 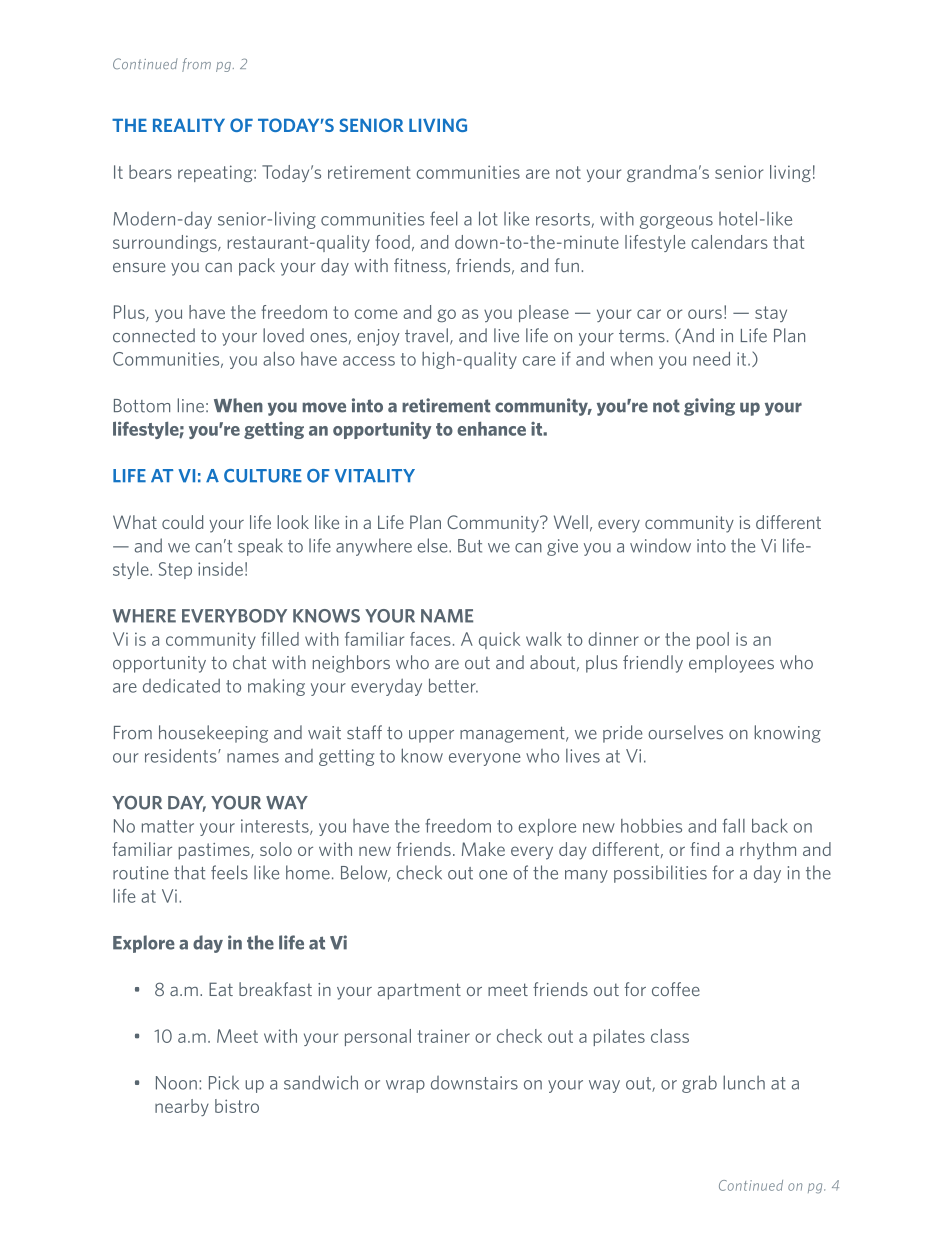 I want to click on pool, so click(x=713, y=640).
